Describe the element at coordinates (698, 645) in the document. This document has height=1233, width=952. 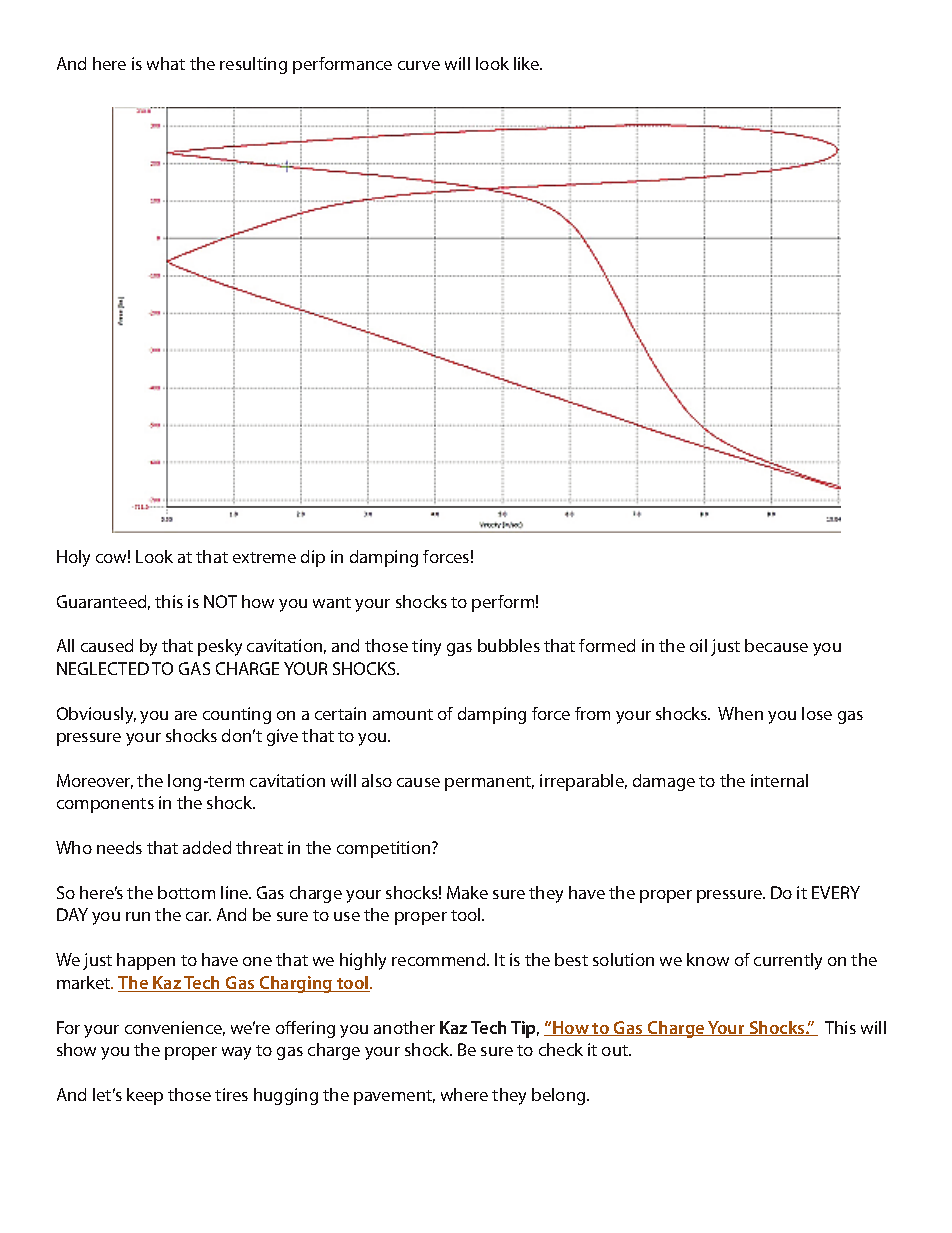
I see `oil` at that location.
